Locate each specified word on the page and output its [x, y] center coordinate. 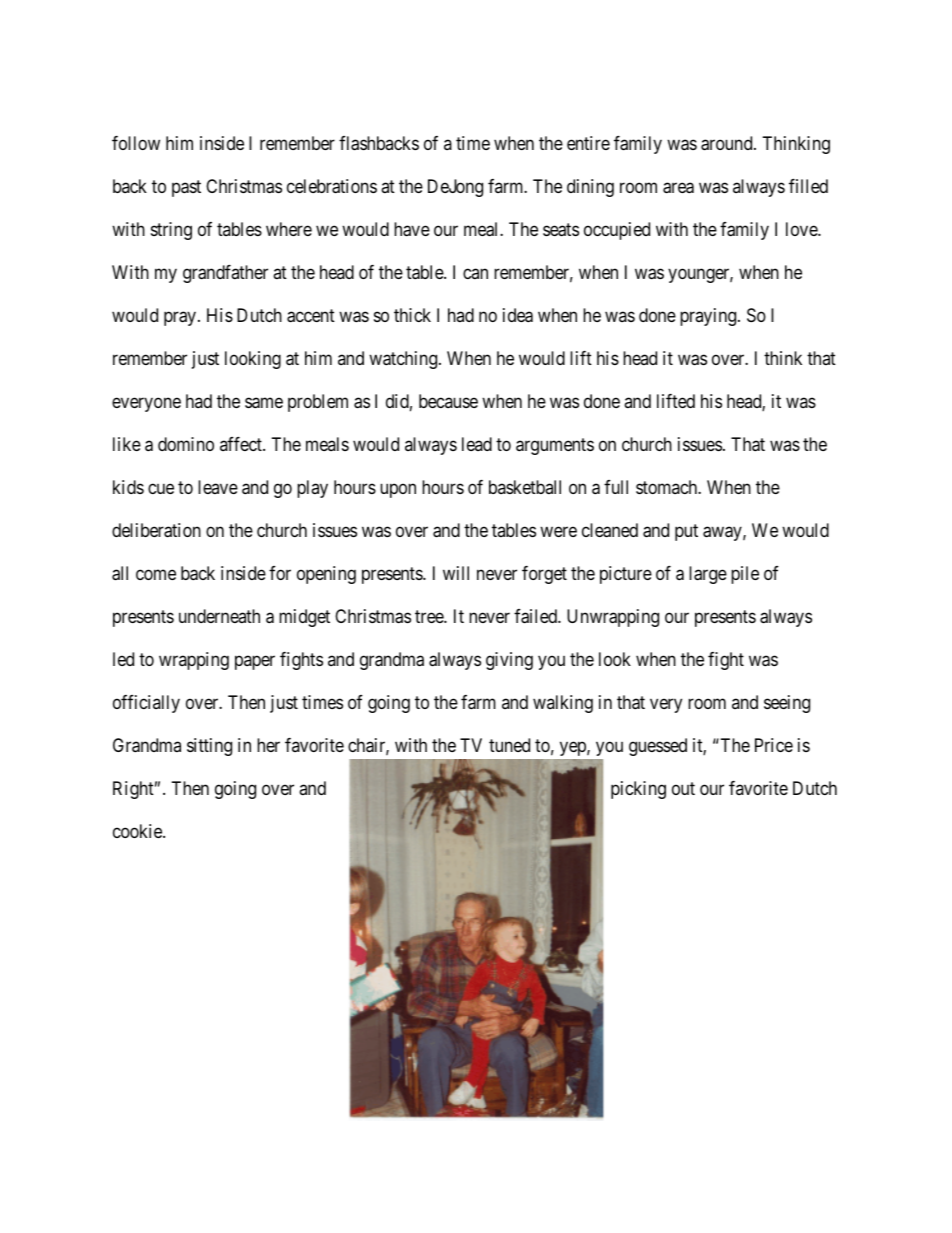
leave [218, 487]
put [686, 532]
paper [255, 662]
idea [518, 315]
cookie [138, 831]
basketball [525, 487]
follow [136, 143]
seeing [787, 704]
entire [588, 143]
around [728, 143]
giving [509, 661]
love [802, 229]
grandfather [225, 274]
